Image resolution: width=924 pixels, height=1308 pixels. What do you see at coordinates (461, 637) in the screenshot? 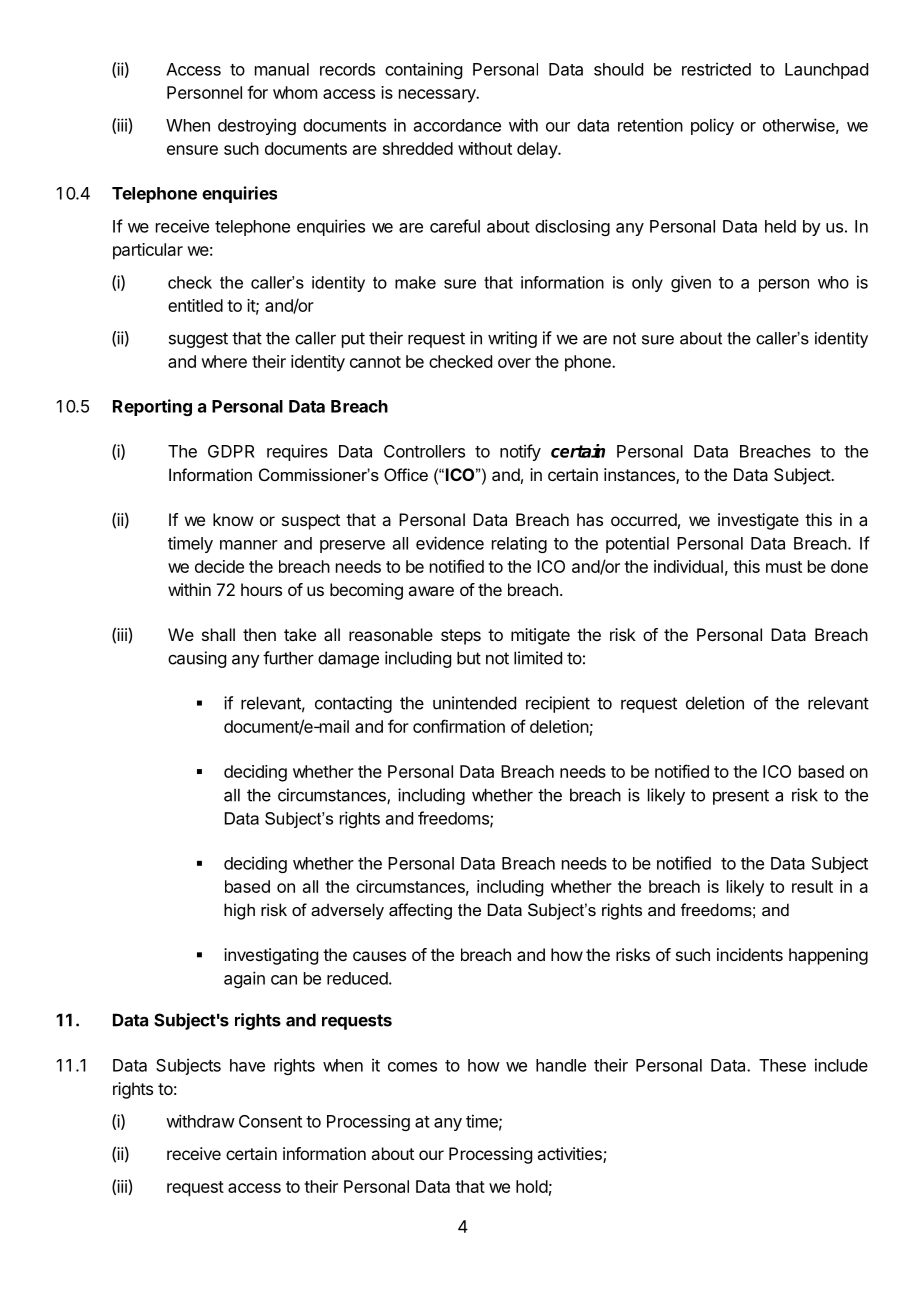
I see `steps` at bounding box center [461, 637].
